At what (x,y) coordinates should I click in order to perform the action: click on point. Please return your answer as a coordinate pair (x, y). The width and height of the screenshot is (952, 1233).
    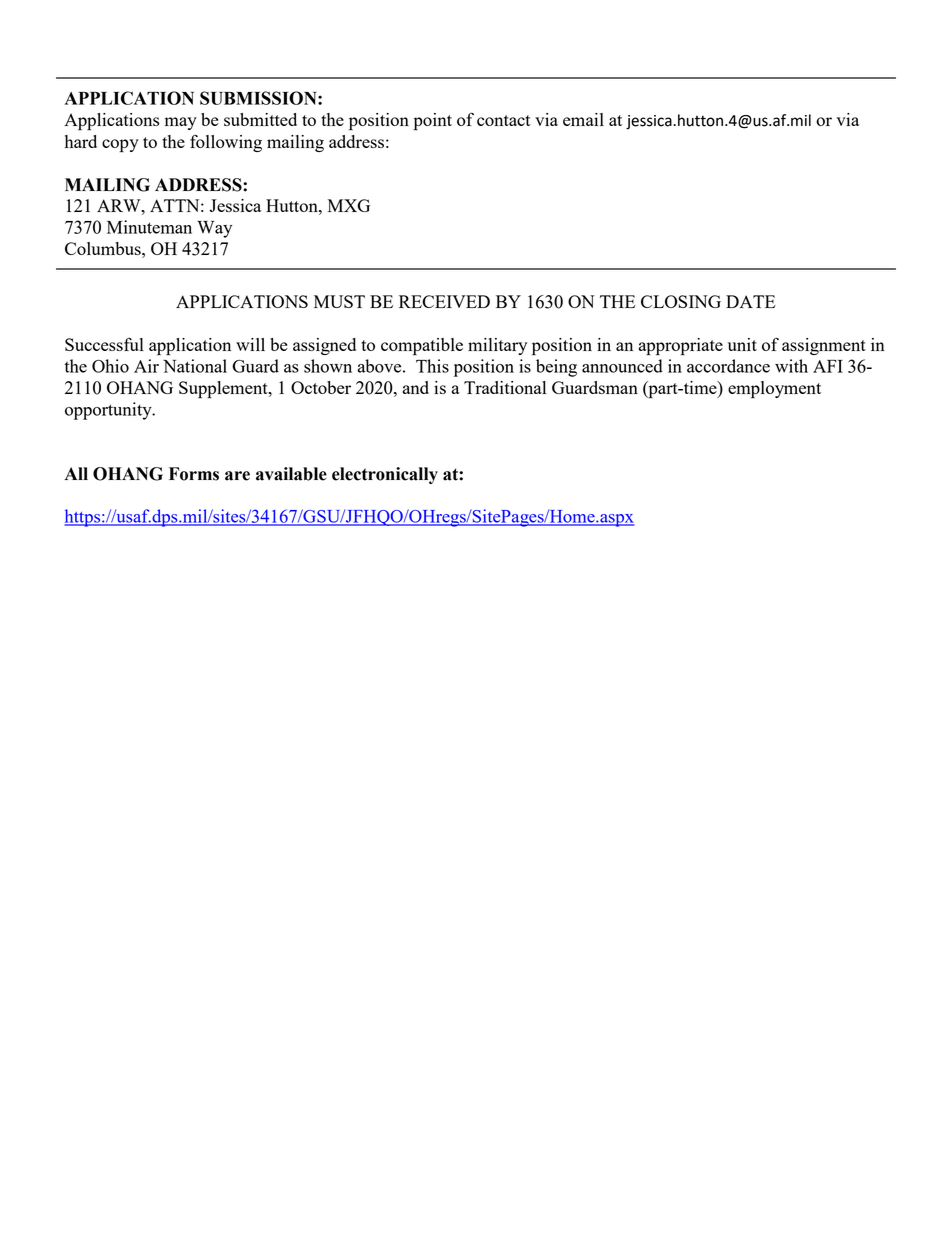
    Looking at the image, I should click on (433, 122).
